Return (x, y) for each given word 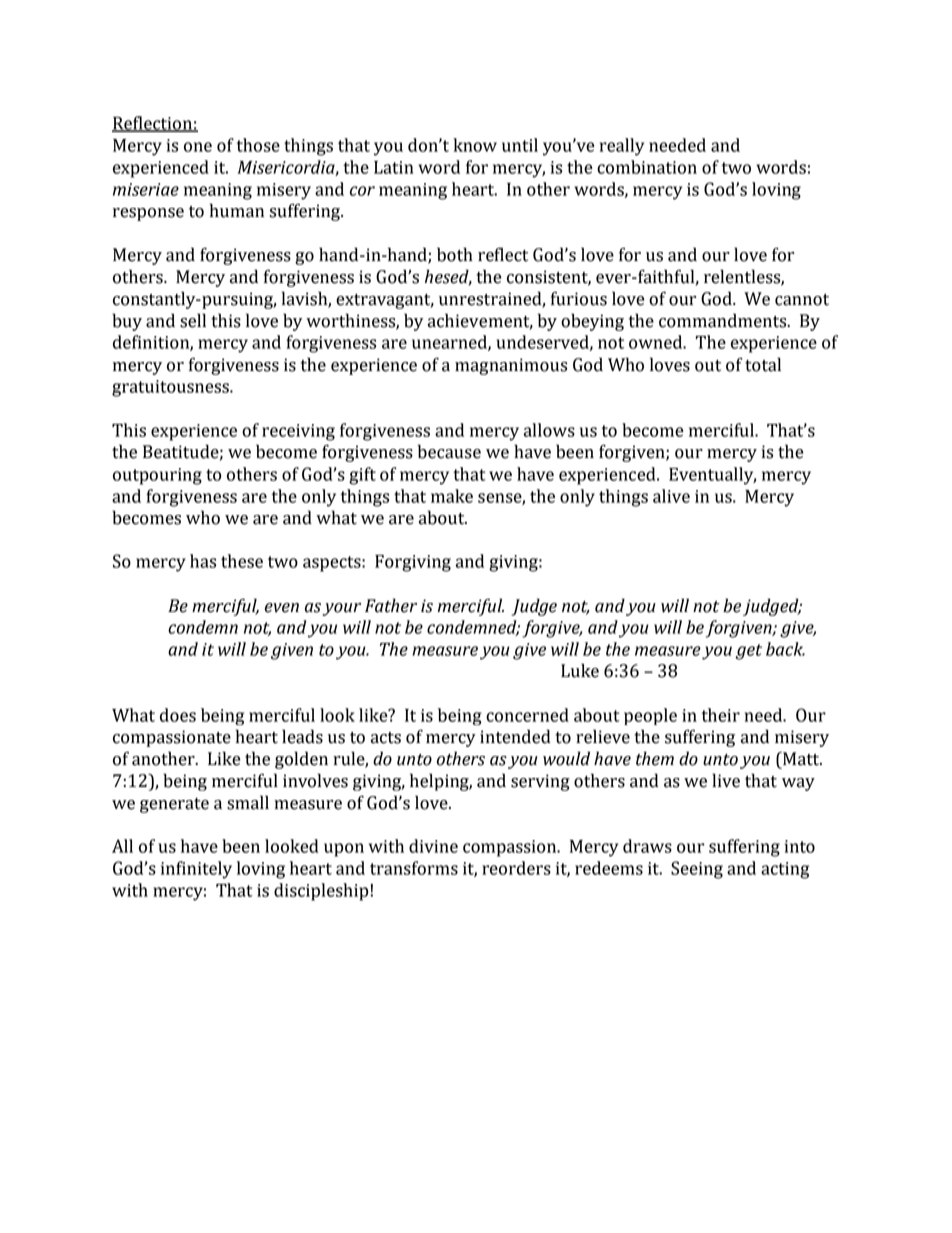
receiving (298, 432)
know (475, 145)
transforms (414, 868)
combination (647, 167)
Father (391, 605)
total (763, 364)
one (198, 147)
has (203, 561)
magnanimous (511, 366)
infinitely (196, 870)
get (748, 652)
